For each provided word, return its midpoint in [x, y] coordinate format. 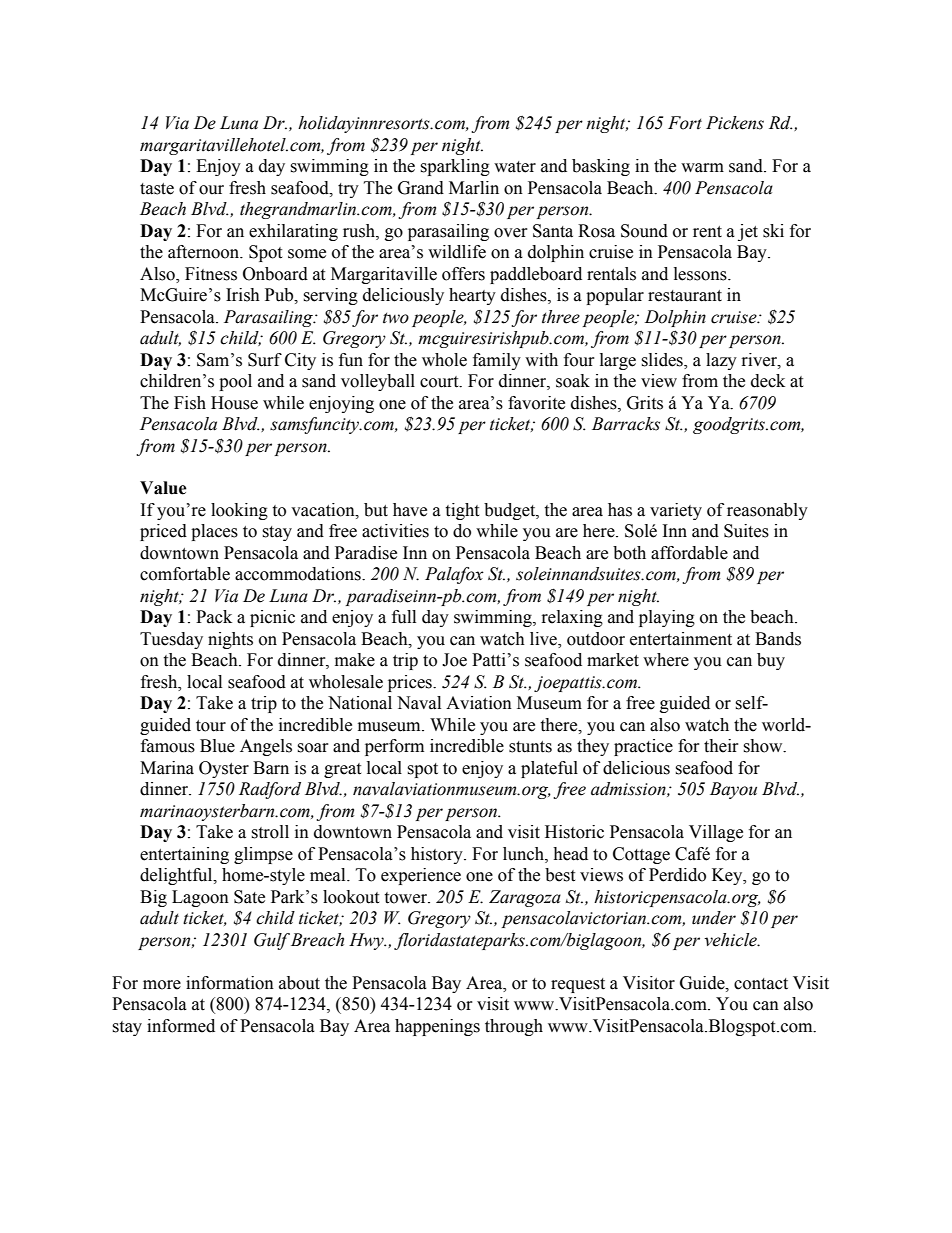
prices [411, 683]
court [440, 382]
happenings [437, 1027]
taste [157, 189]
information [230, 983]
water [515, 167]
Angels [266, 747]
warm [702, 168]
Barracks [626, 424]
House [234, 403]
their [721, 746]
